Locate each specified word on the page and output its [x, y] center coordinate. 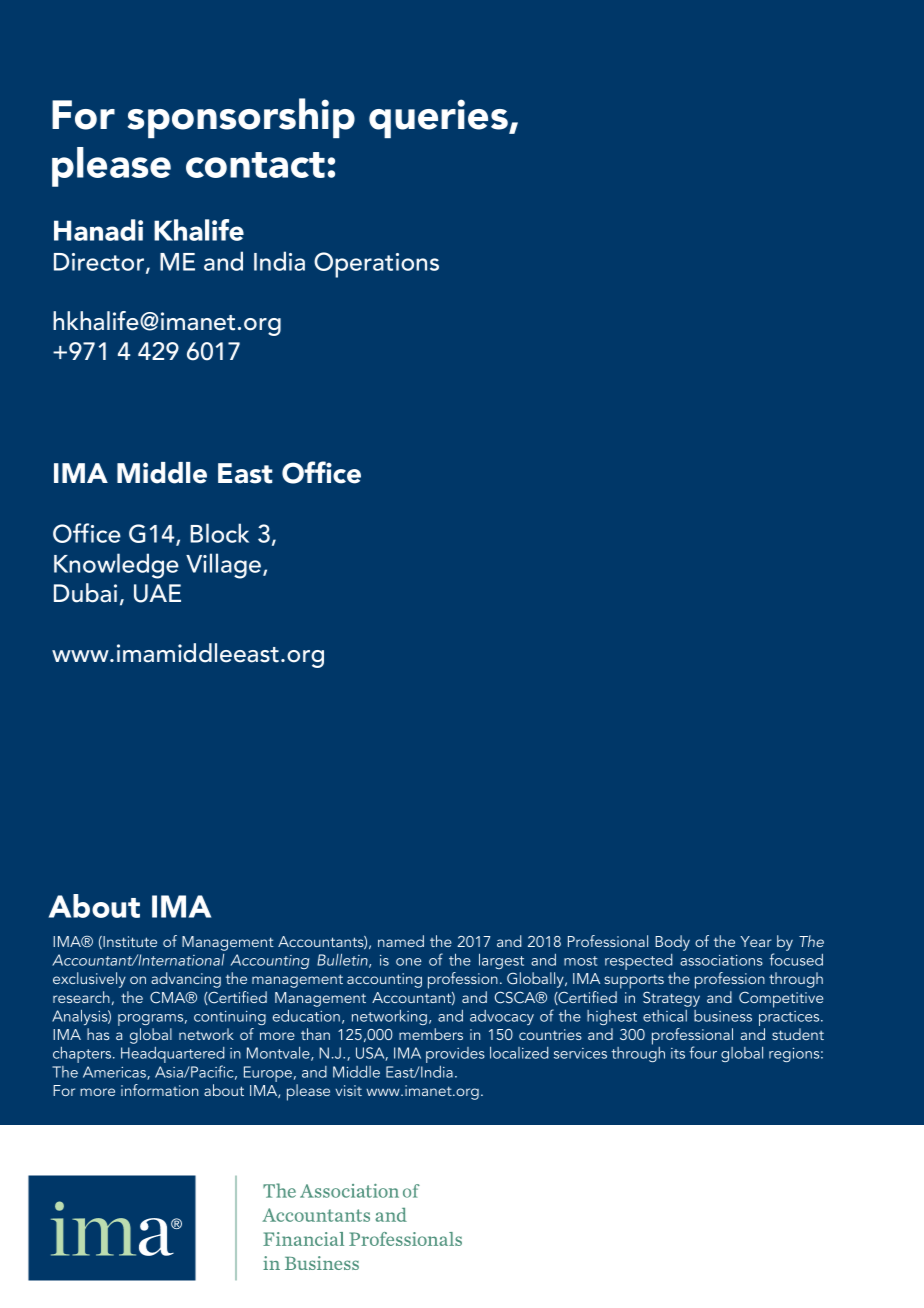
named [401, 941]
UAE [157, 593]
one [408, 962]
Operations [376, 265]
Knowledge [116, 566]
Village [225, 566]
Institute [129, 942]
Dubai [85, 593]
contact [255, 165]
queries [439, 118]
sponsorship [241, 118]
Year [756, 941]
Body [672, 943]
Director [100, 263]
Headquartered [173, 1056]
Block [219, 533]
